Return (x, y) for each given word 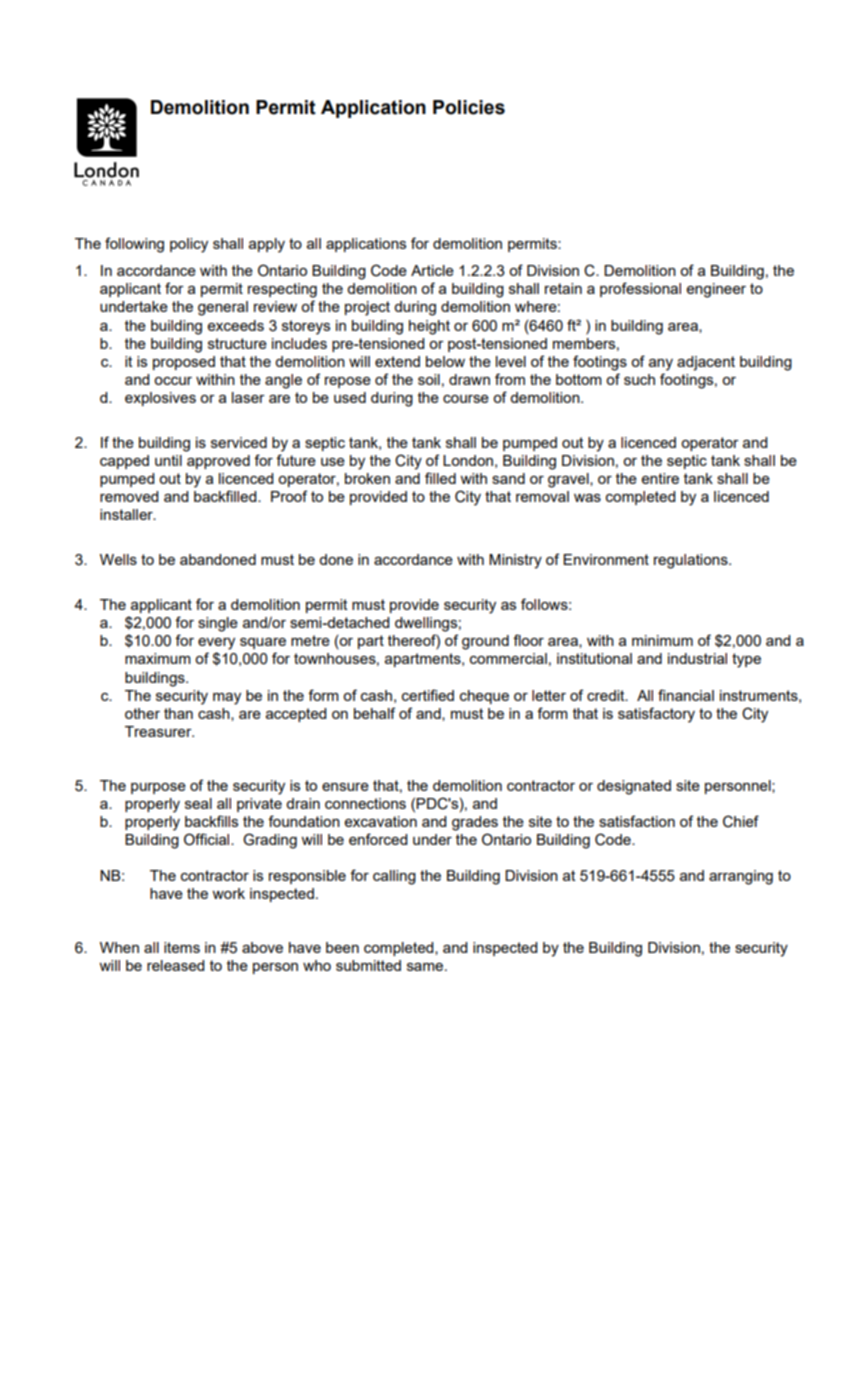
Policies (469, 107)
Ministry (515, 561)
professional (640, 289)
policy (189, 245)
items (182, 947)
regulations (692, 561)
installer (127, 514)
